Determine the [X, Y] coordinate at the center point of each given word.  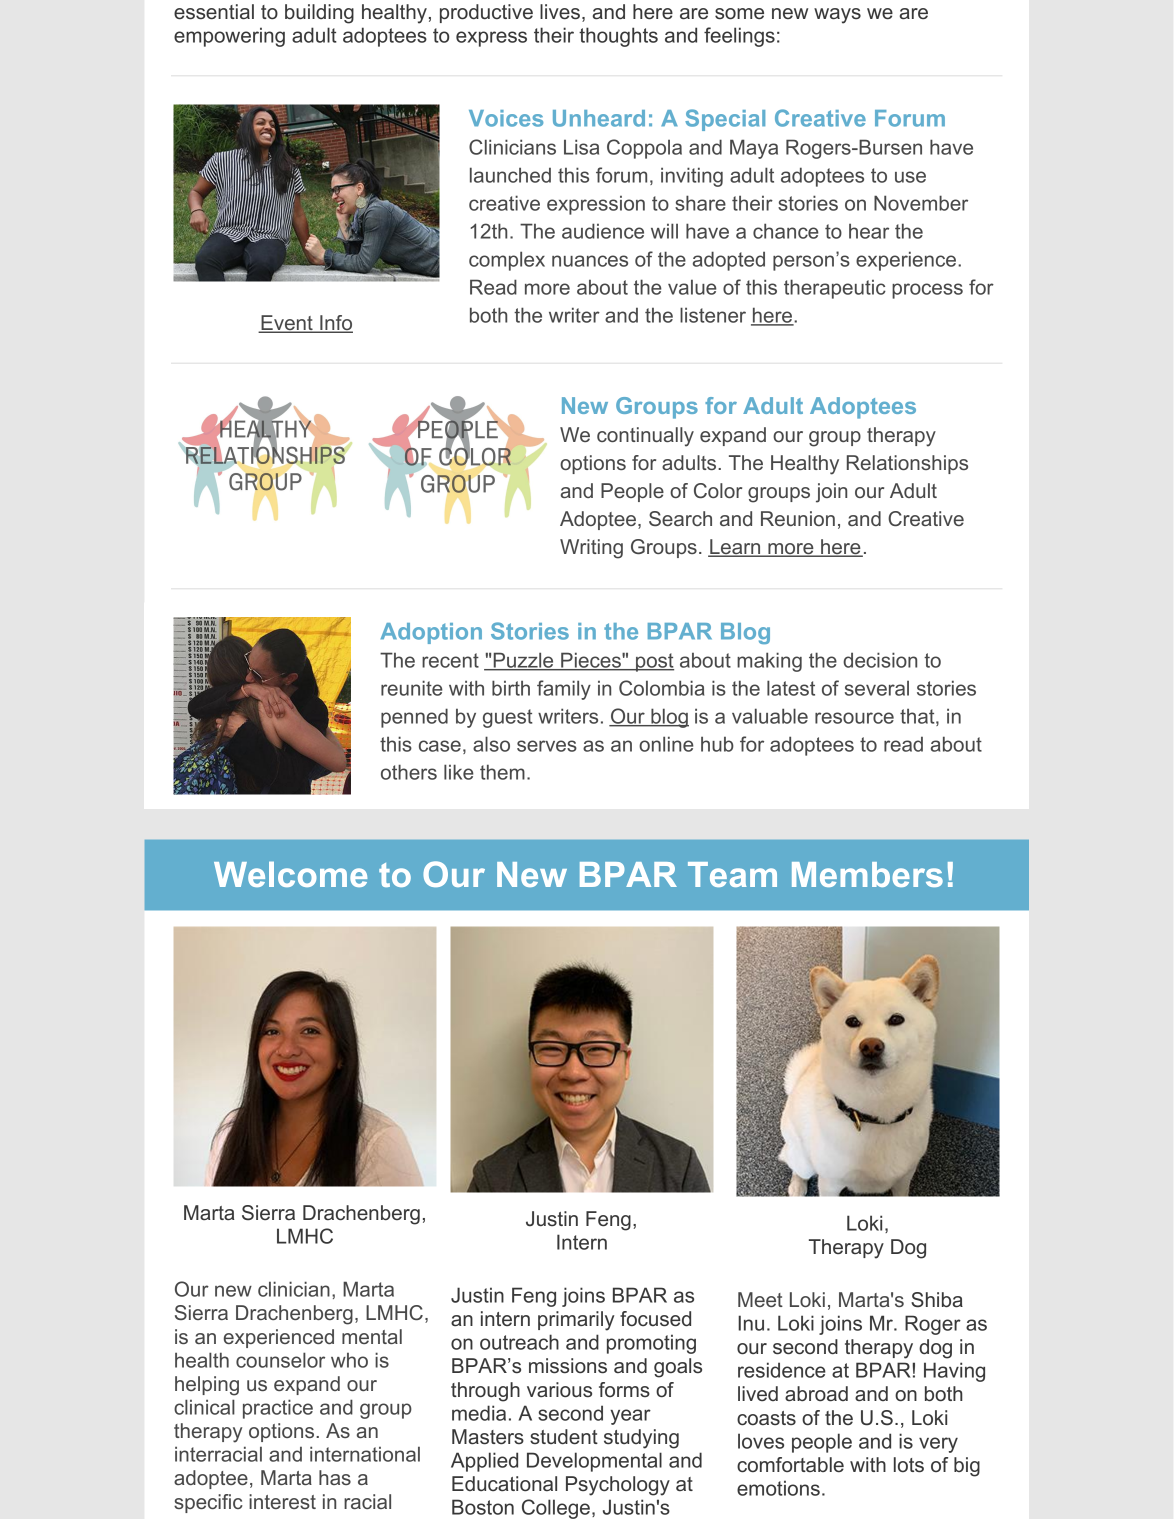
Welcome [290, 874]
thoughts [618, 37]
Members [867, 874]
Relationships [907, 464]
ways [837, 16]
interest [282, 1501]
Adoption [431, 633]
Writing [591, 549]
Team [732, 874]
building [319, 14]
